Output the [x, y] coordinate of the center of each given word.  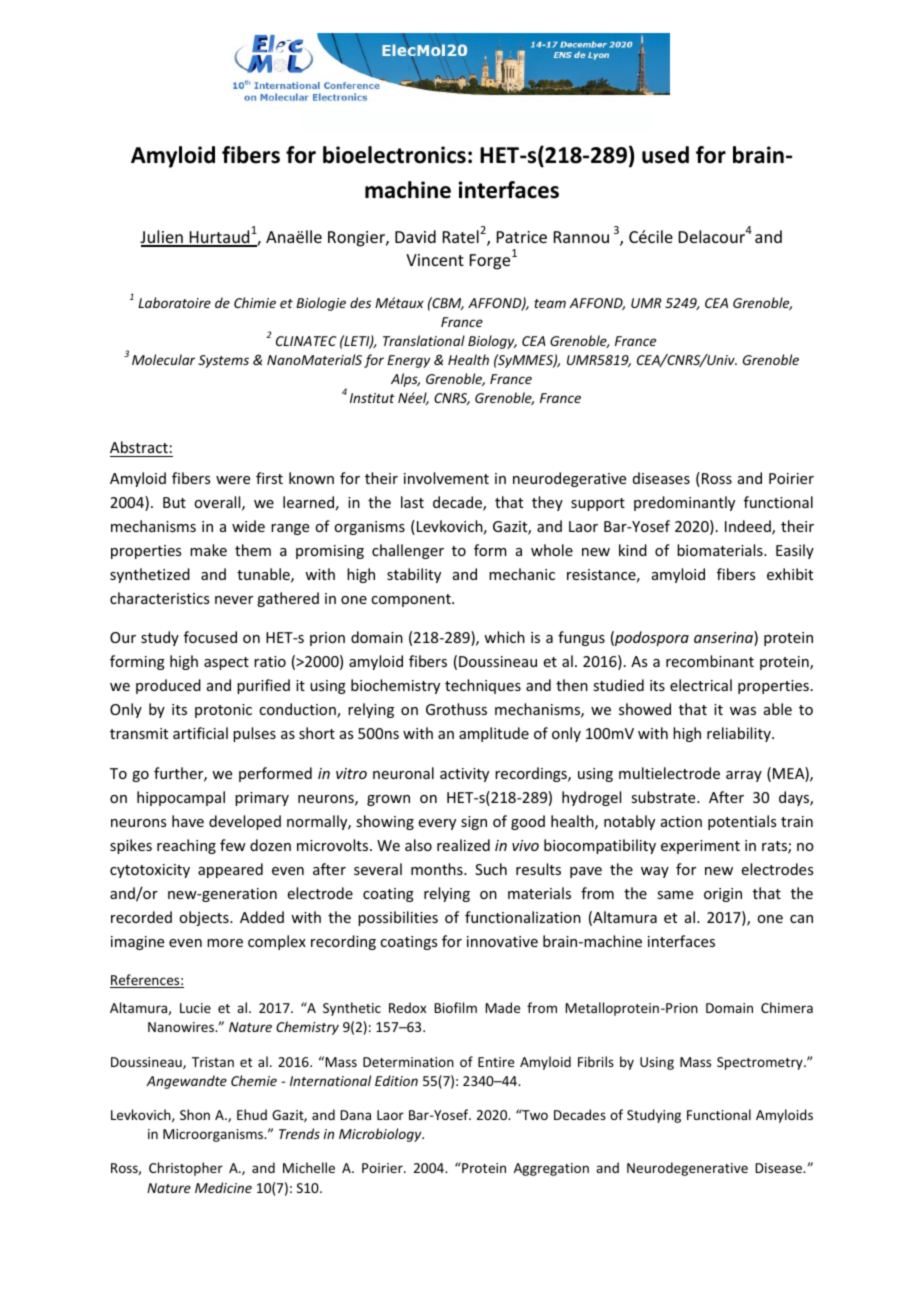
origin [723, 895]
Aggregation [551, 1169]
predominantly [684, 503]
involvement [446, 478]
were [233, 480]
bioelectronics [394, 155]
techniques [483, 686]
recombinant [710, 661]
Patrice [522, 237]
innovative [502, 941]
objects [205, 918]
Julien [162, 238]
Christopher [186, 1169]
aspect [226, 663]
